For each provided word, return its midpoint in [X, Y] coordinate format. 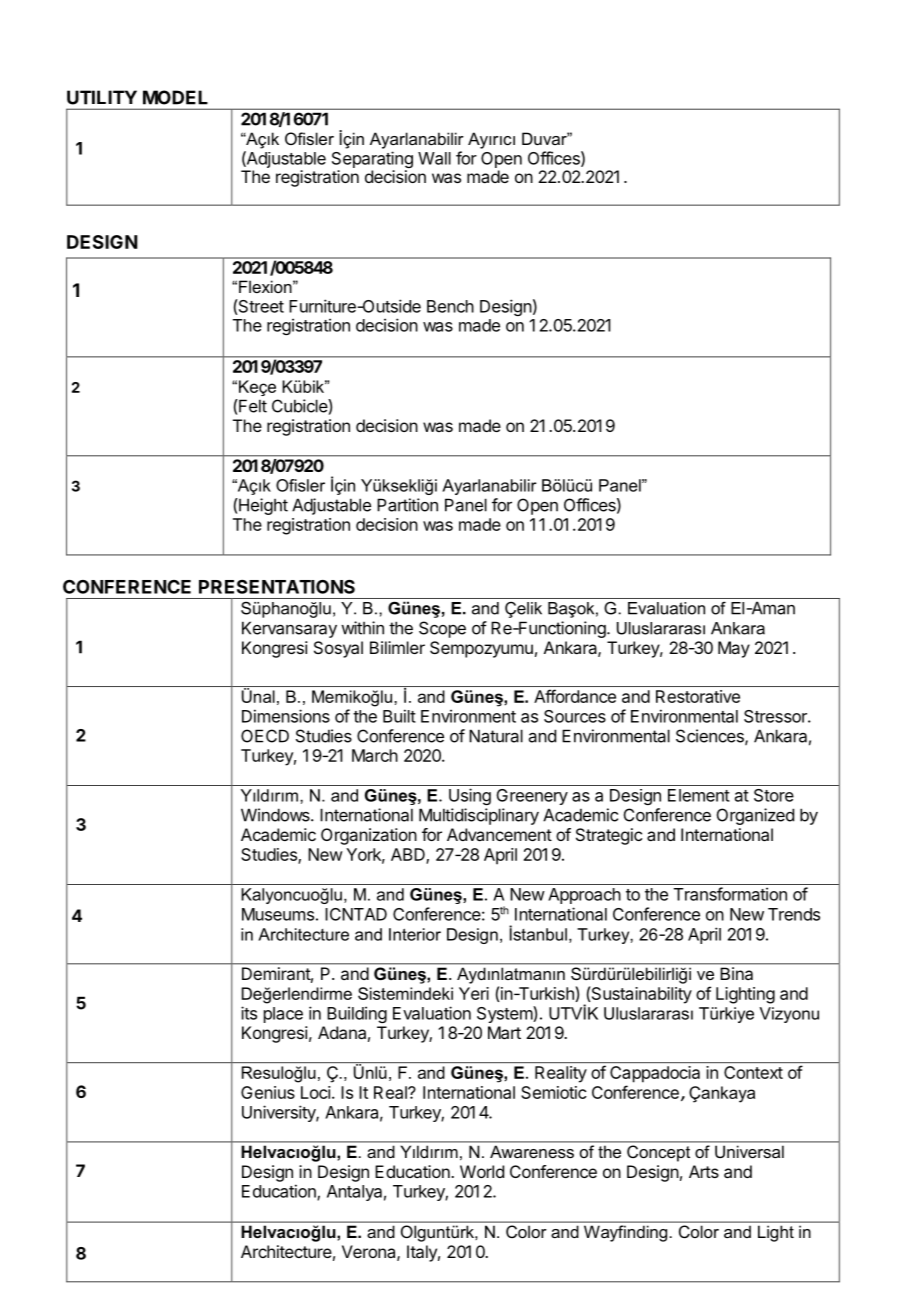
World [482, 1171]
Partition [407, 505]
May [734, 649]
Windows [276, 815]
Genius [268, 1092]
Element [699, 795]
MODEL [175, 97]
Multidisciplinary [479, 816]
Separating [372, 161]
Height [262, 506]
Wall [434, 158]
